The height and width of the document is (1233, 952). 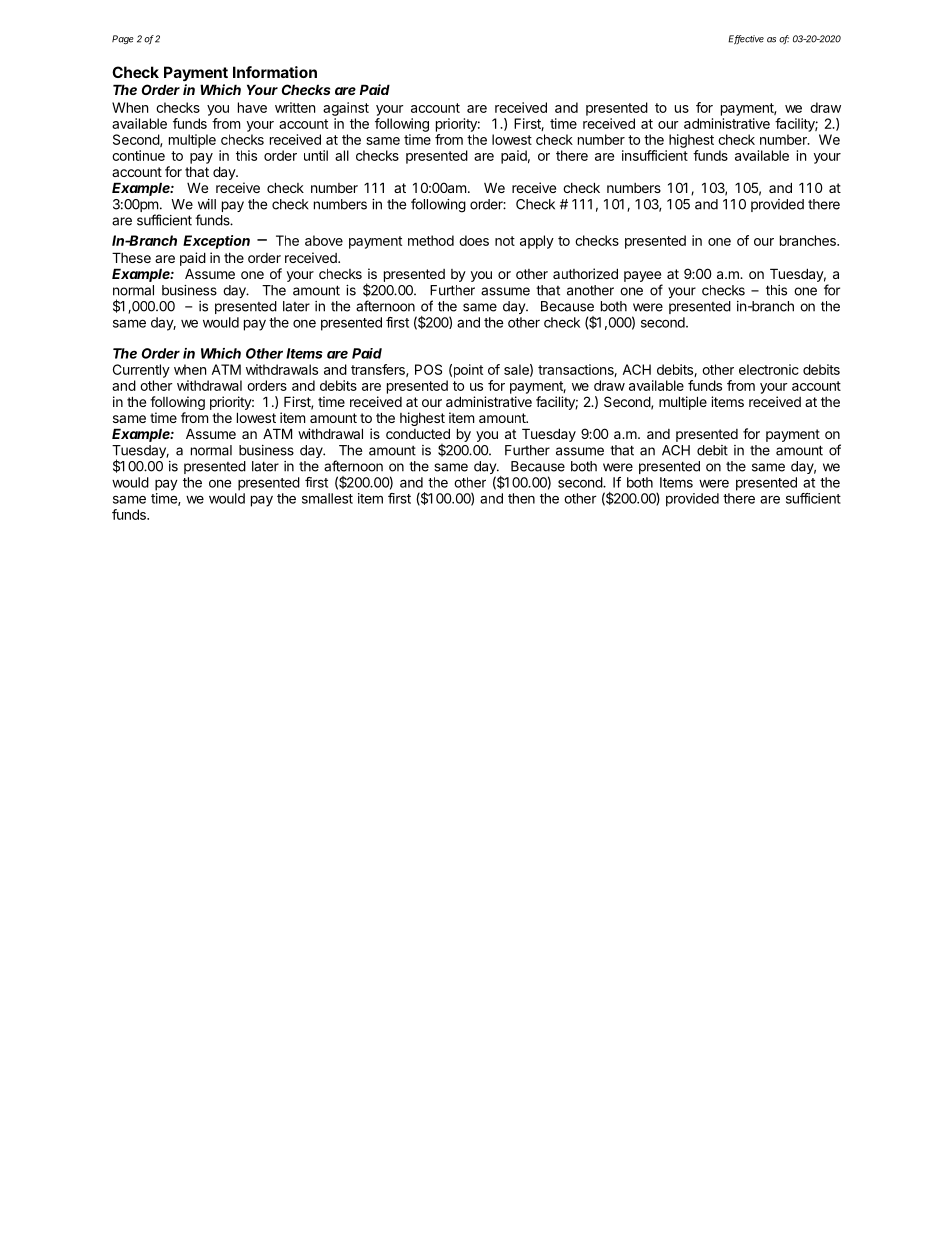 What do you see at coordinates (521, 498) in the document?
I see `then` at bounding box center [521, 498].
